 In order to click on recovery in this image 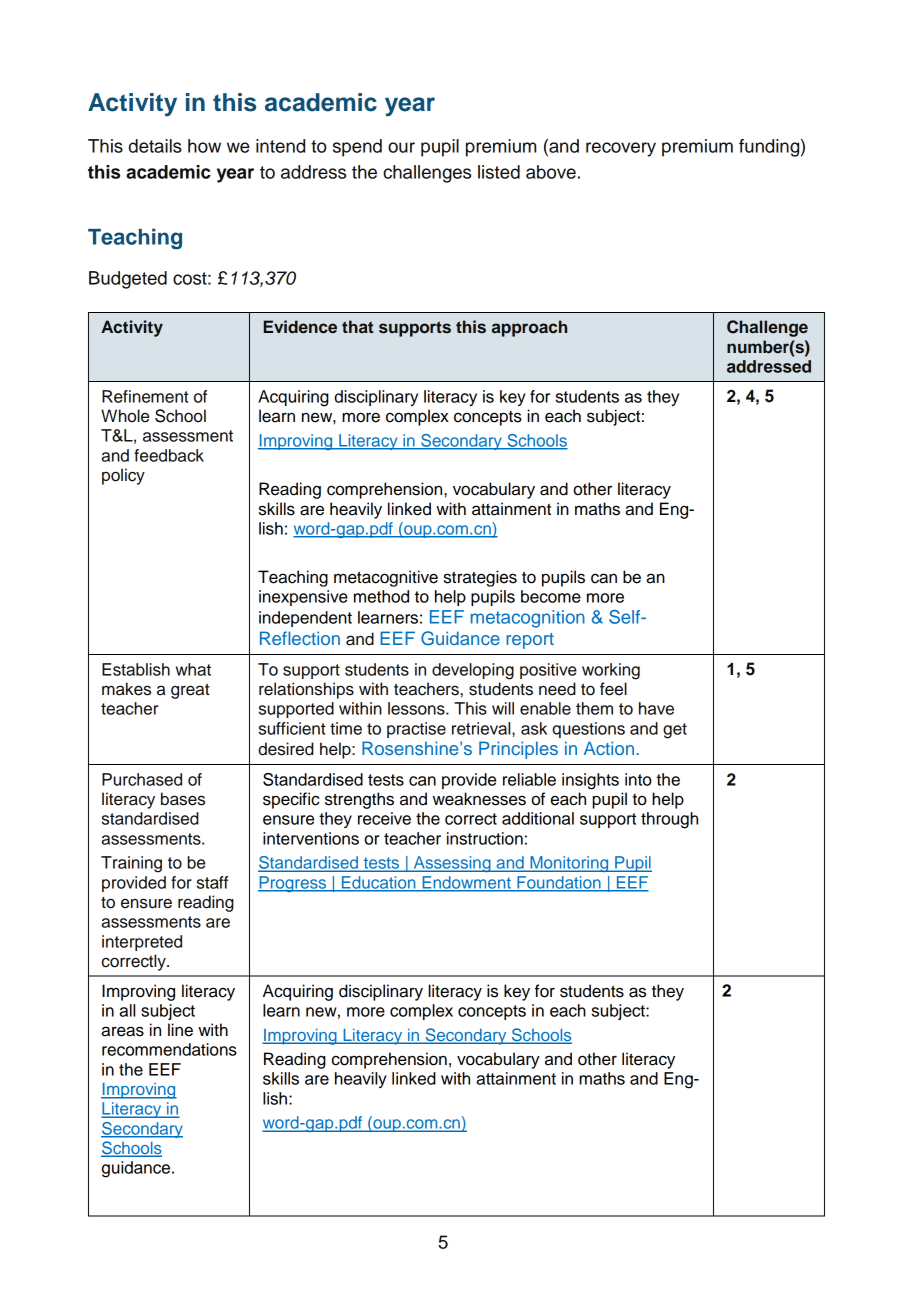, I will do `click(621, 149)`.
